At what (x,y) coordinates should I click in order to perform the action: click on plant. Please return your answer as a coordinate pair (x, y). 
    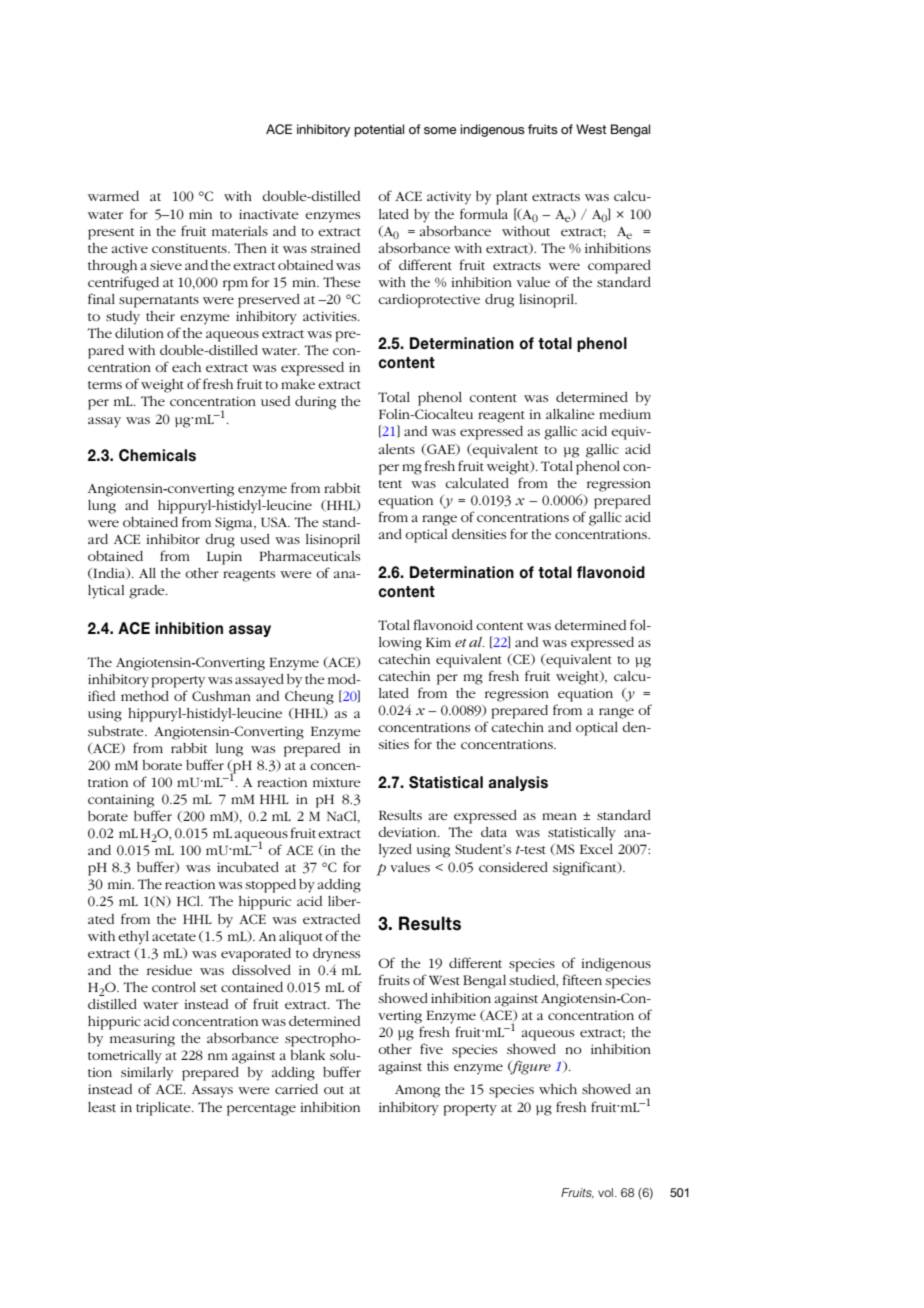
    Looking at the image, I should click on (512, 198).
